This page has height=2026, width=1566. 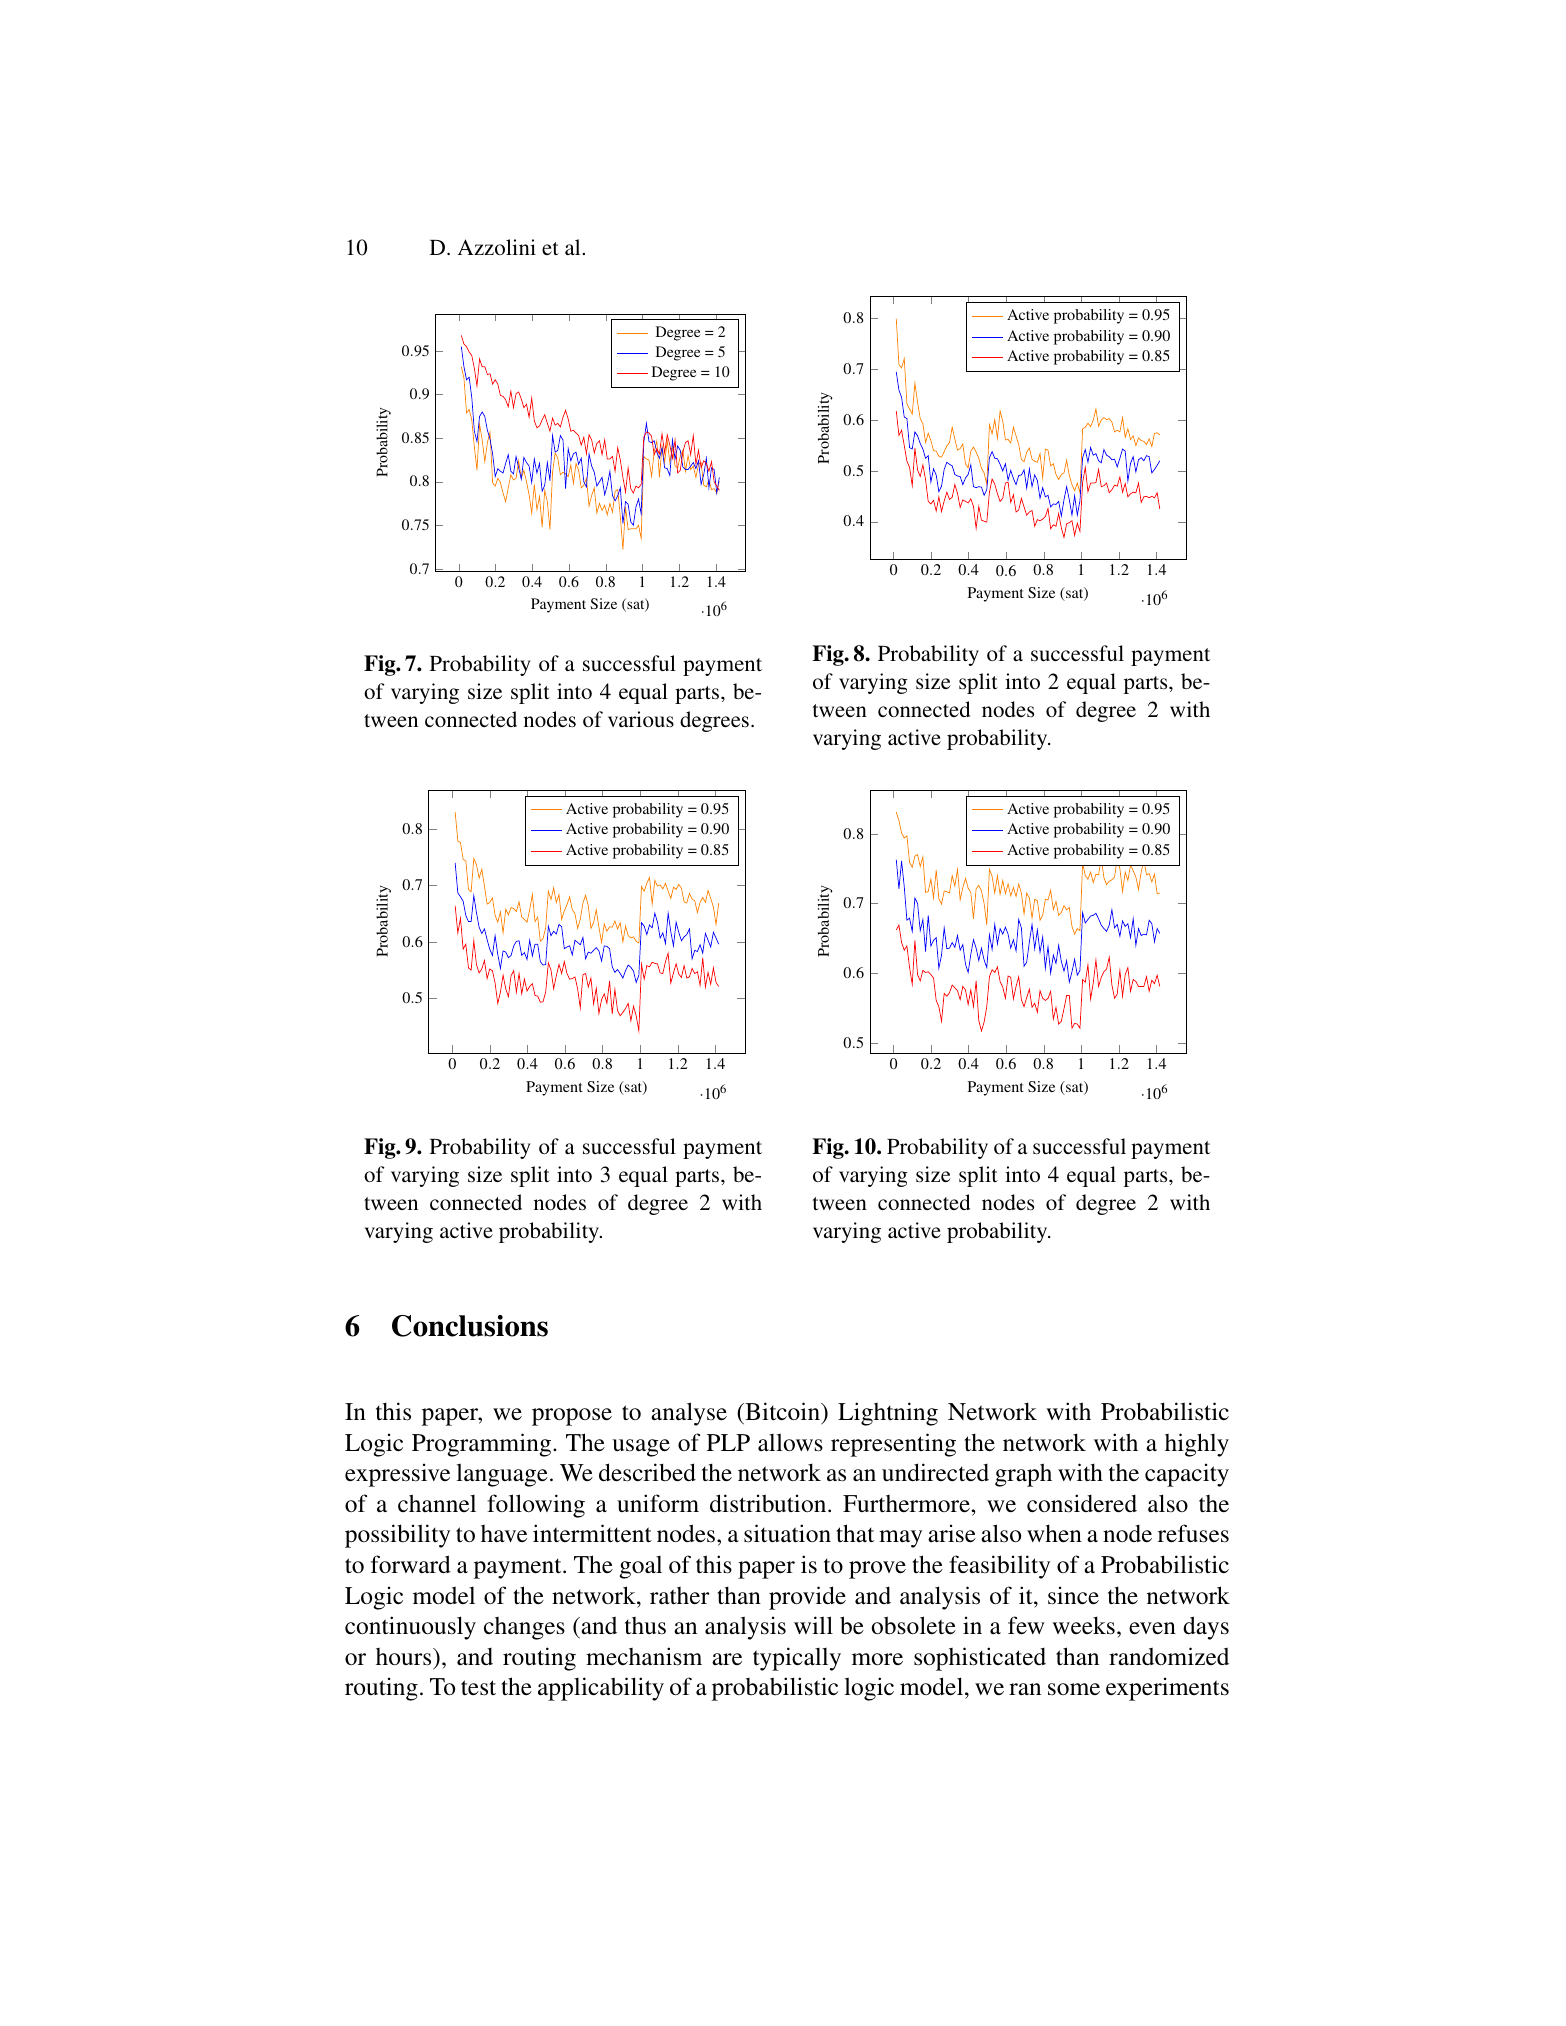 What do you see at coordinates (641, 719) in the page?
I see `various` at bounding box center [641, 719].
